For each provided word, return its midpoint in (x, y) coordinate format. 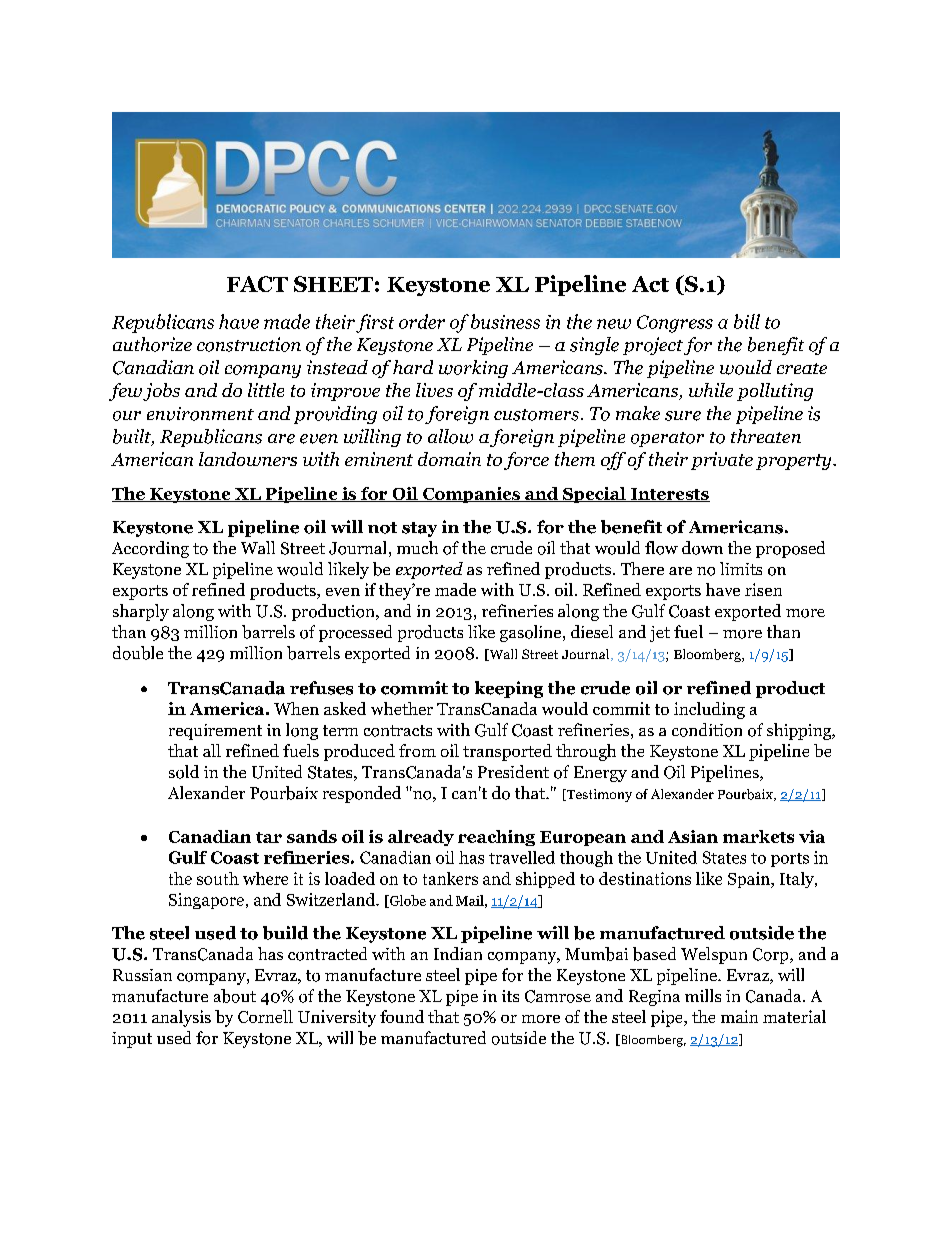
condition (707, 730)
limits (741, 568)
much (417, 547)
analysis (181, 1018)
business (505, 321)
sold (184, 772)
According (150, 549)
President (513, 771)
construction (249, 344)
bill (747, 321)
